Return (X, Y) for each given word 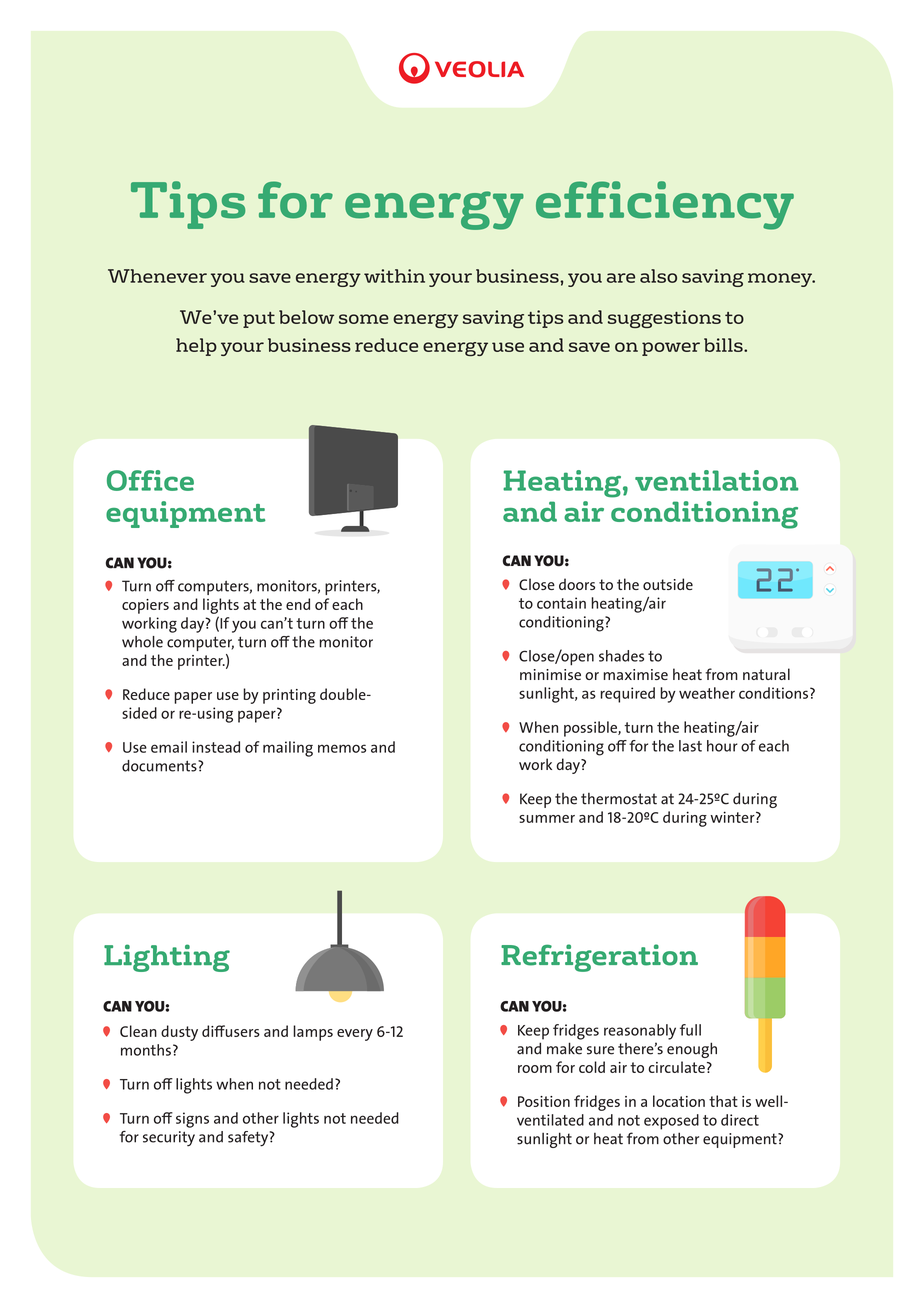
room (535, 1069)
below (306, 317)
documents (160, 766)
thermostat (619, 799)
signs (192, 1120)
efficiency (665, 205)
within (394, 276)
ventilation (716, 480)
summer (547, 819)
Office (150, 480)
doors (577, 584)
